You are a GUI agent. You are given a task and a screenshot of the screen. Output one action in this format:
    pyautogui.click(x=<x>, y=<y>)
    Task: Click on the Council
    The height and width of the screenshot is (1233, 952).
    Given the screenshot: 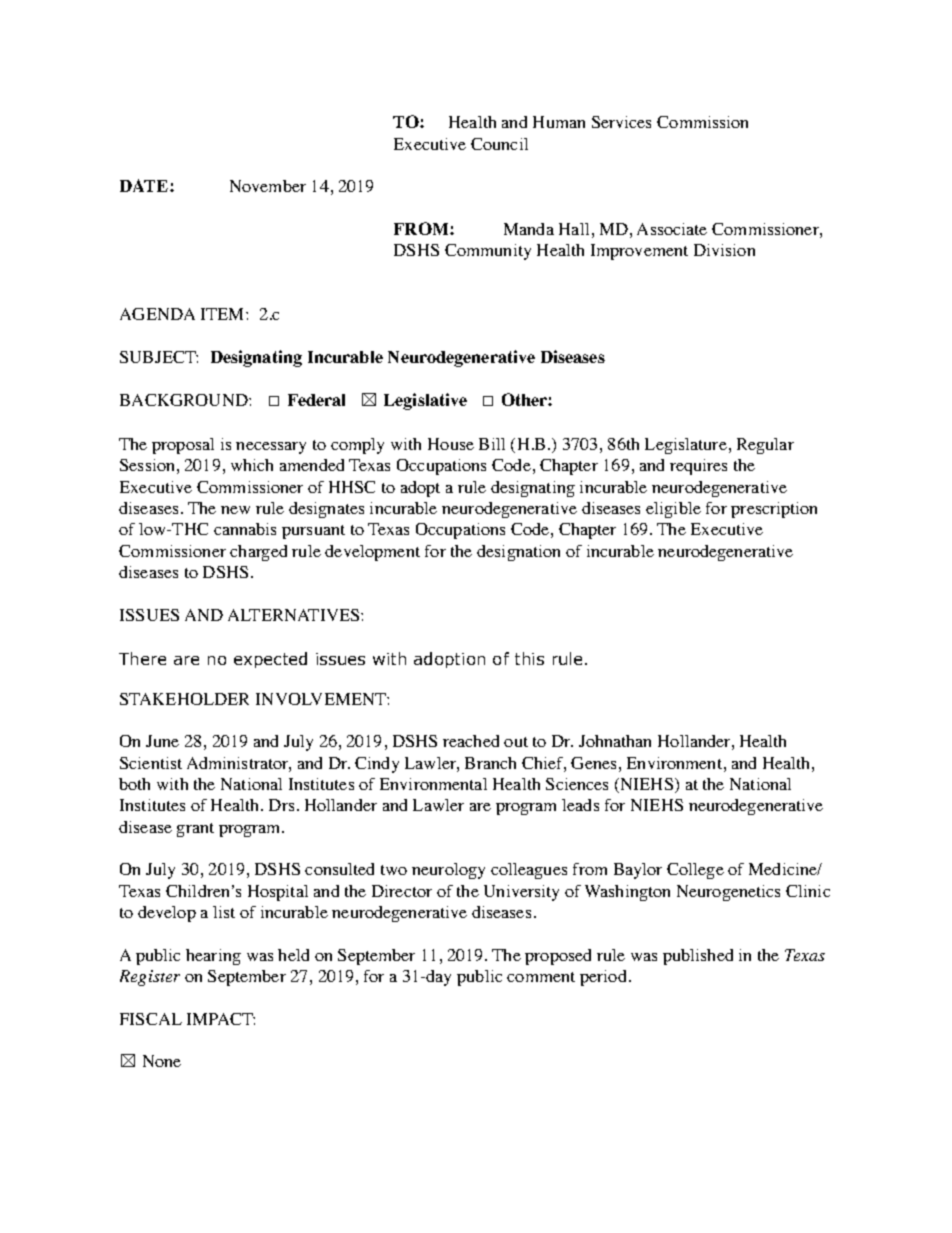 What is the action you would take?
    pyautogui.click(x=499, y=144)
